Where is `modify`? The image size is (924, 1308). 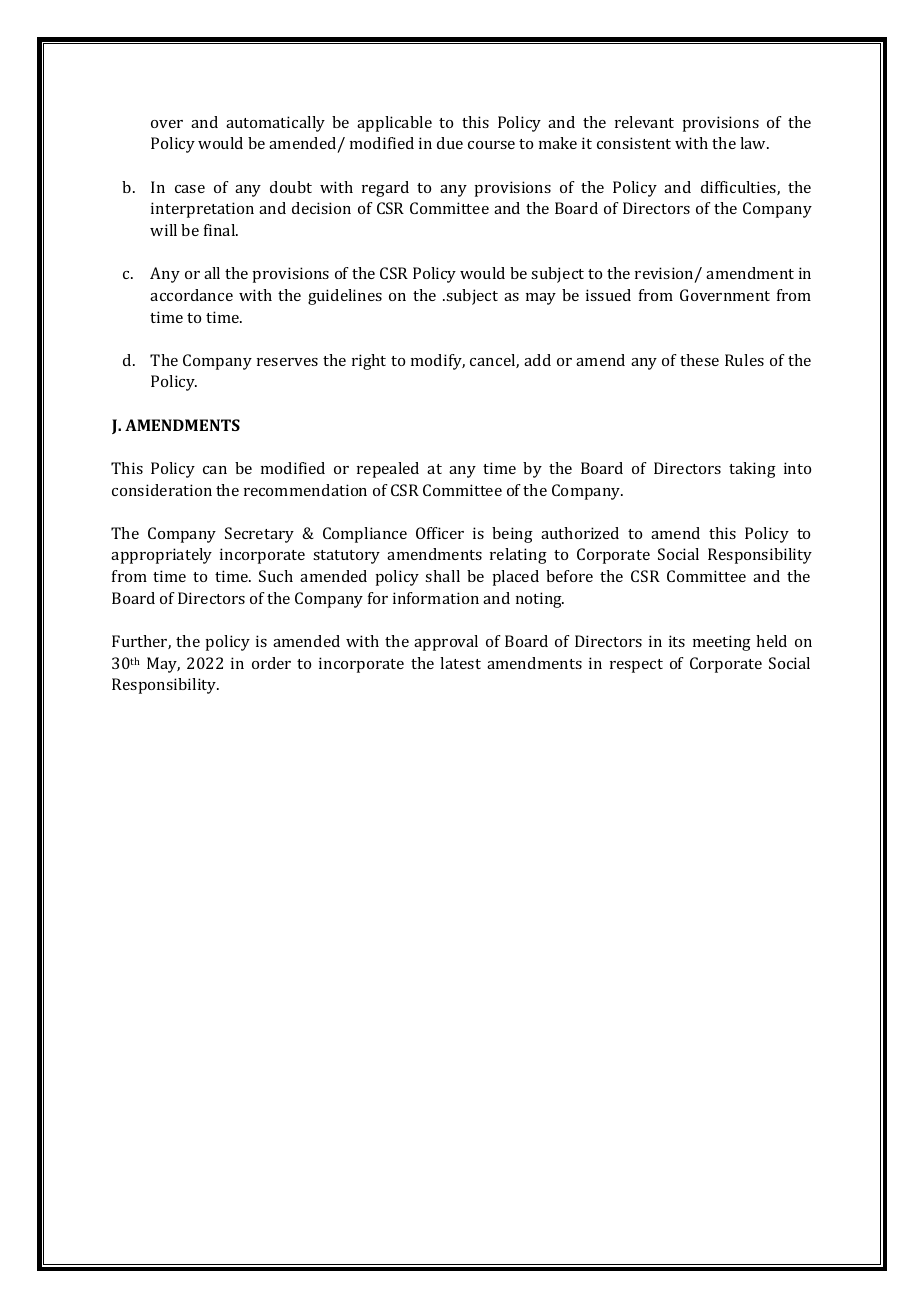
modify is located at coordinates (438, 362).
